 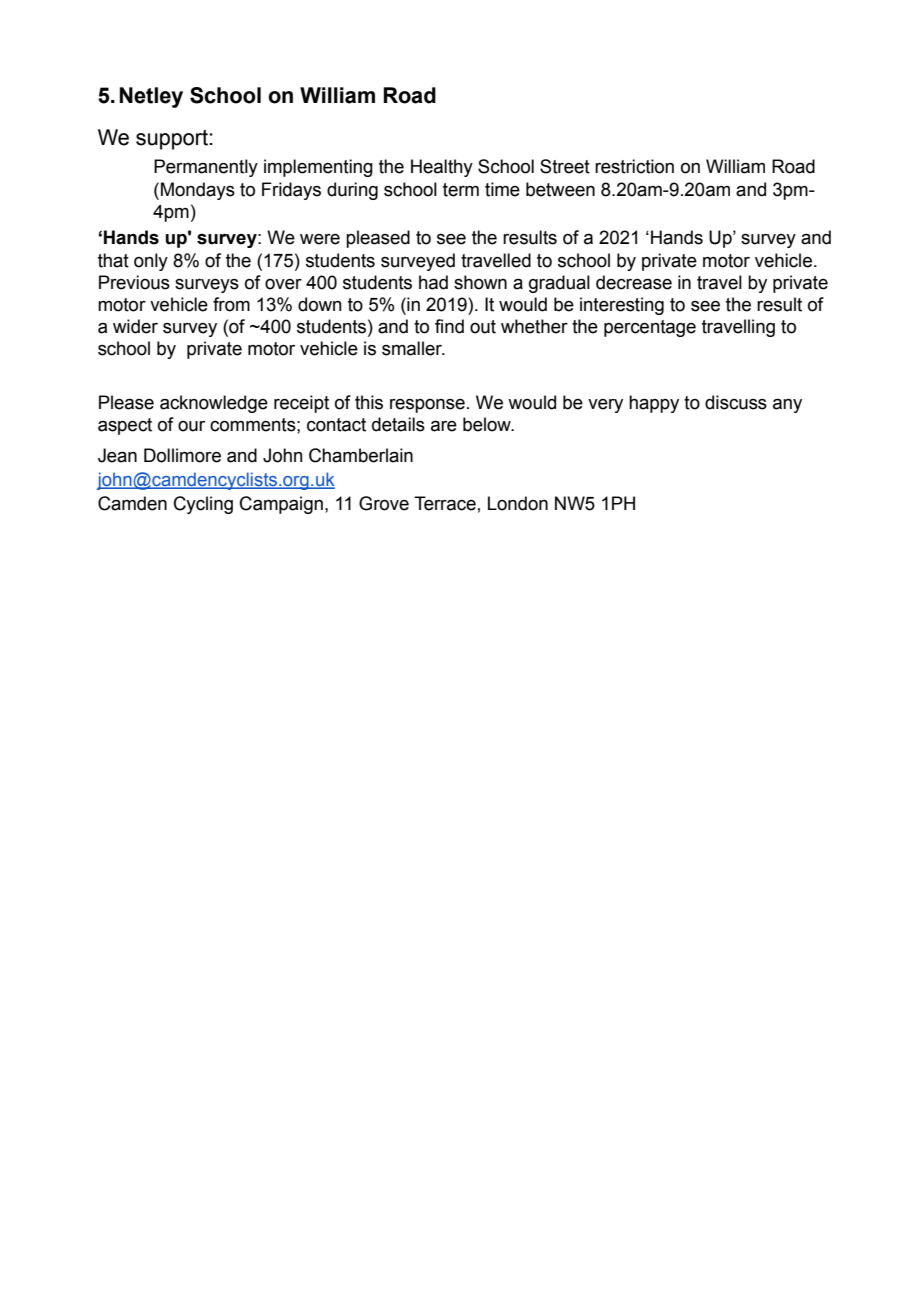 I want to click on London, so click(x=518, y=503).
